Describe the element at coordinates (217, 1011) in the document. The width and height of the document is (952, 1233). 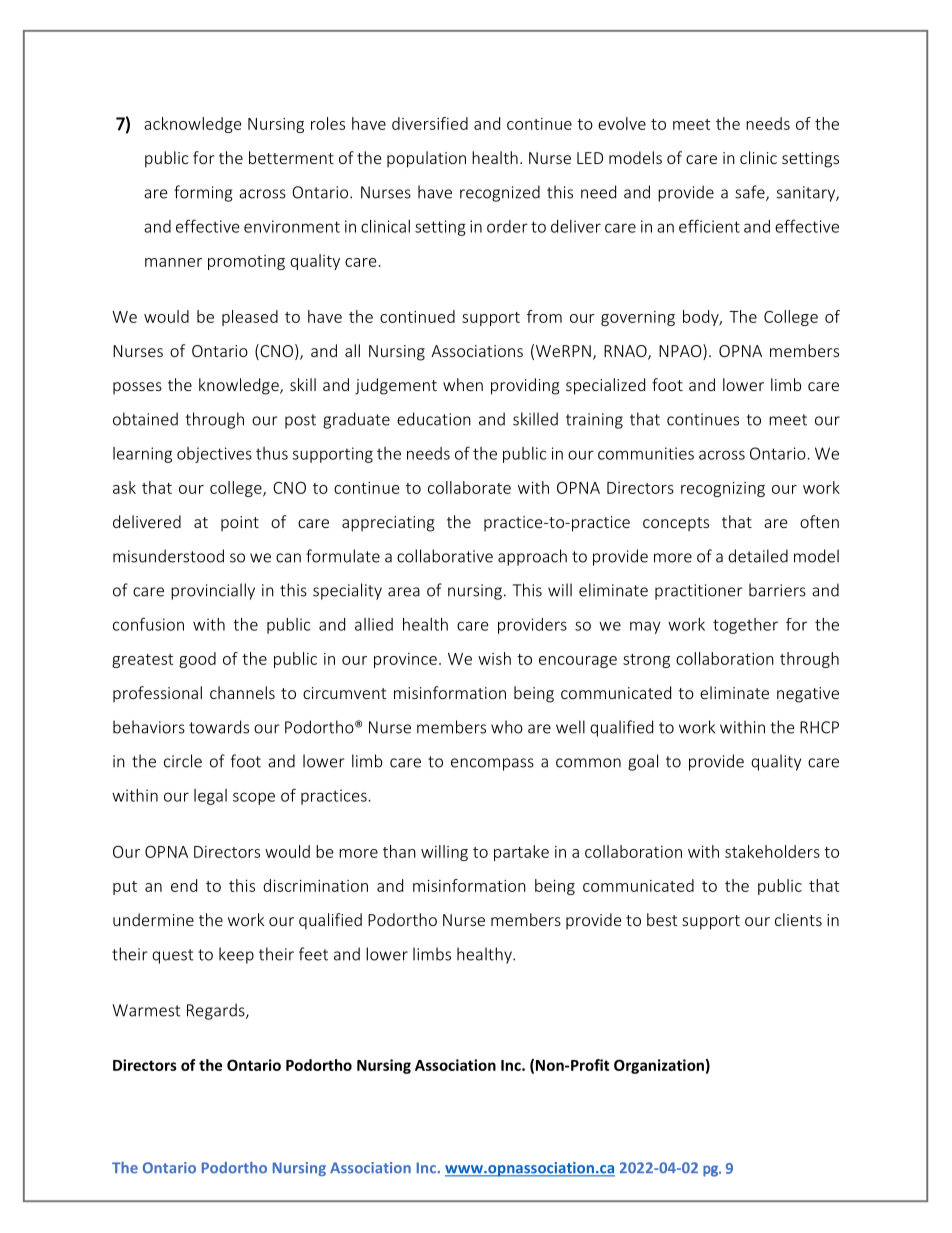
I see `Regards` at that location.
